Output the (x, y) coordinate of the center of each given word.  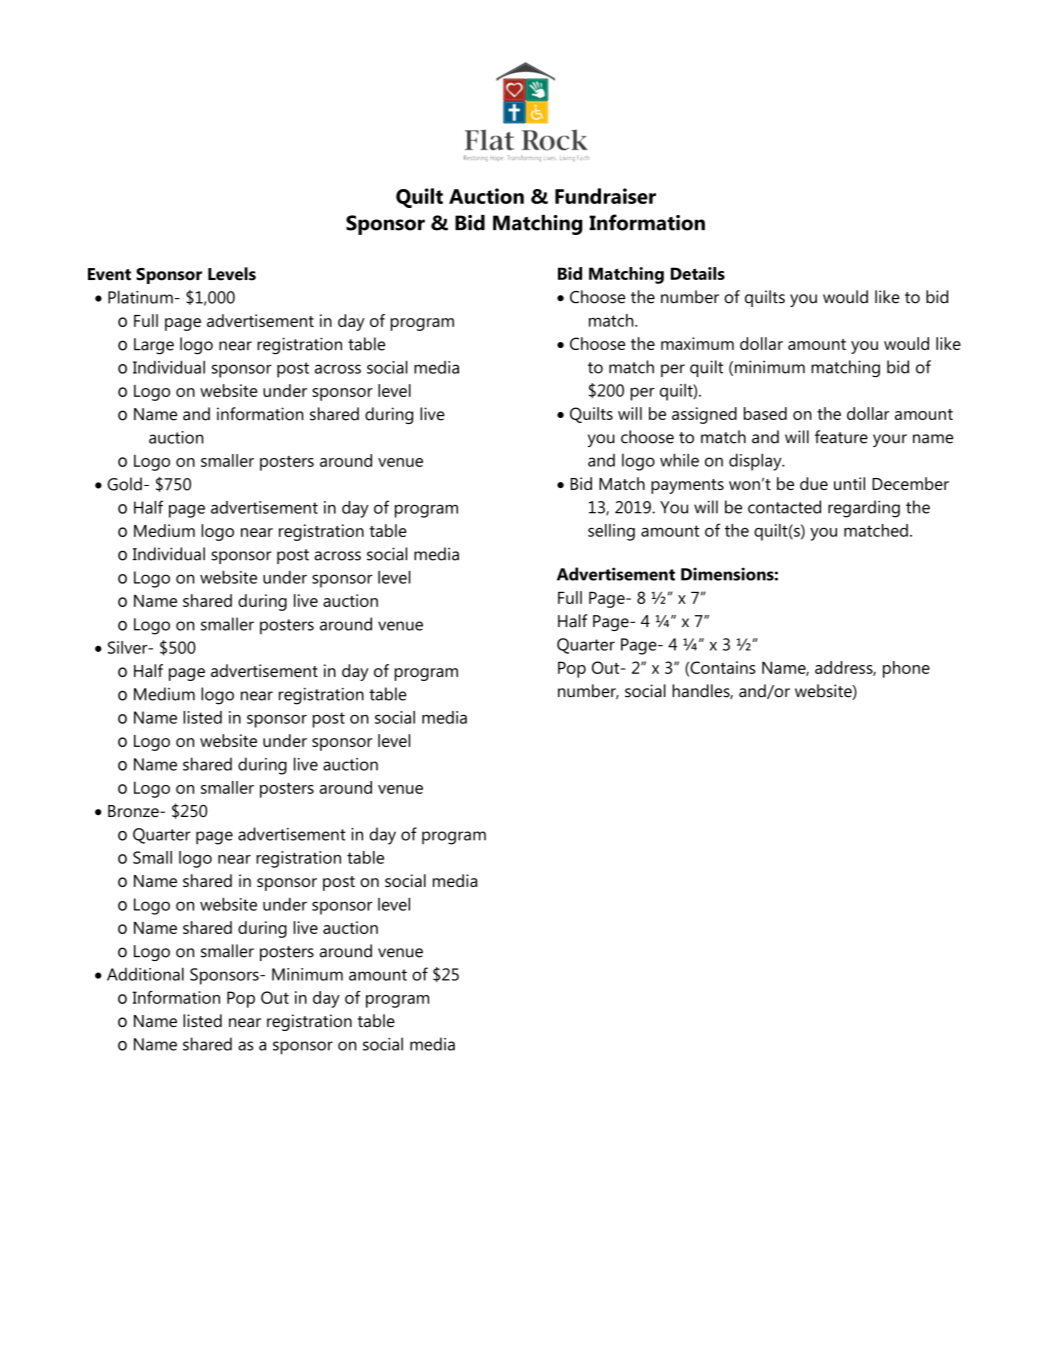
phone (906, 669)
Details (698, 273)
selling (611, 532)
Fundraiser (605, 196)
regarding (864, 509)
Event (109, 274)
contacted (784, 507)
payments (687, 486)
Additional (145, 974)
